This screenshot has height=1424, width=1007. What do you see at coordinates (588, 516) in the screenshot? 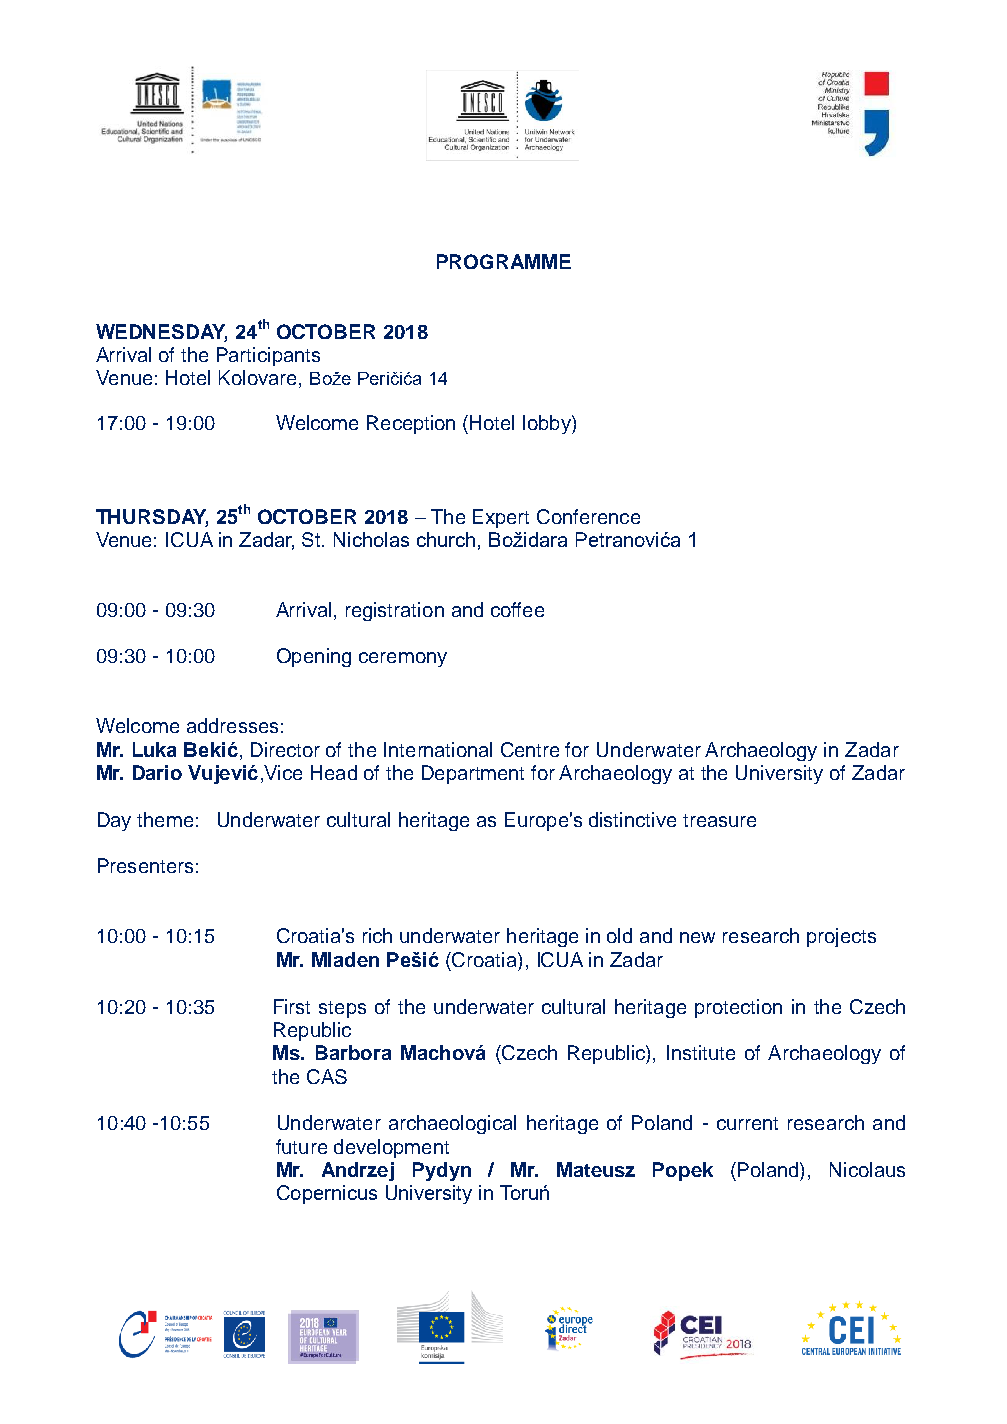
I see `Conference` at bounding box center [588, 516].
